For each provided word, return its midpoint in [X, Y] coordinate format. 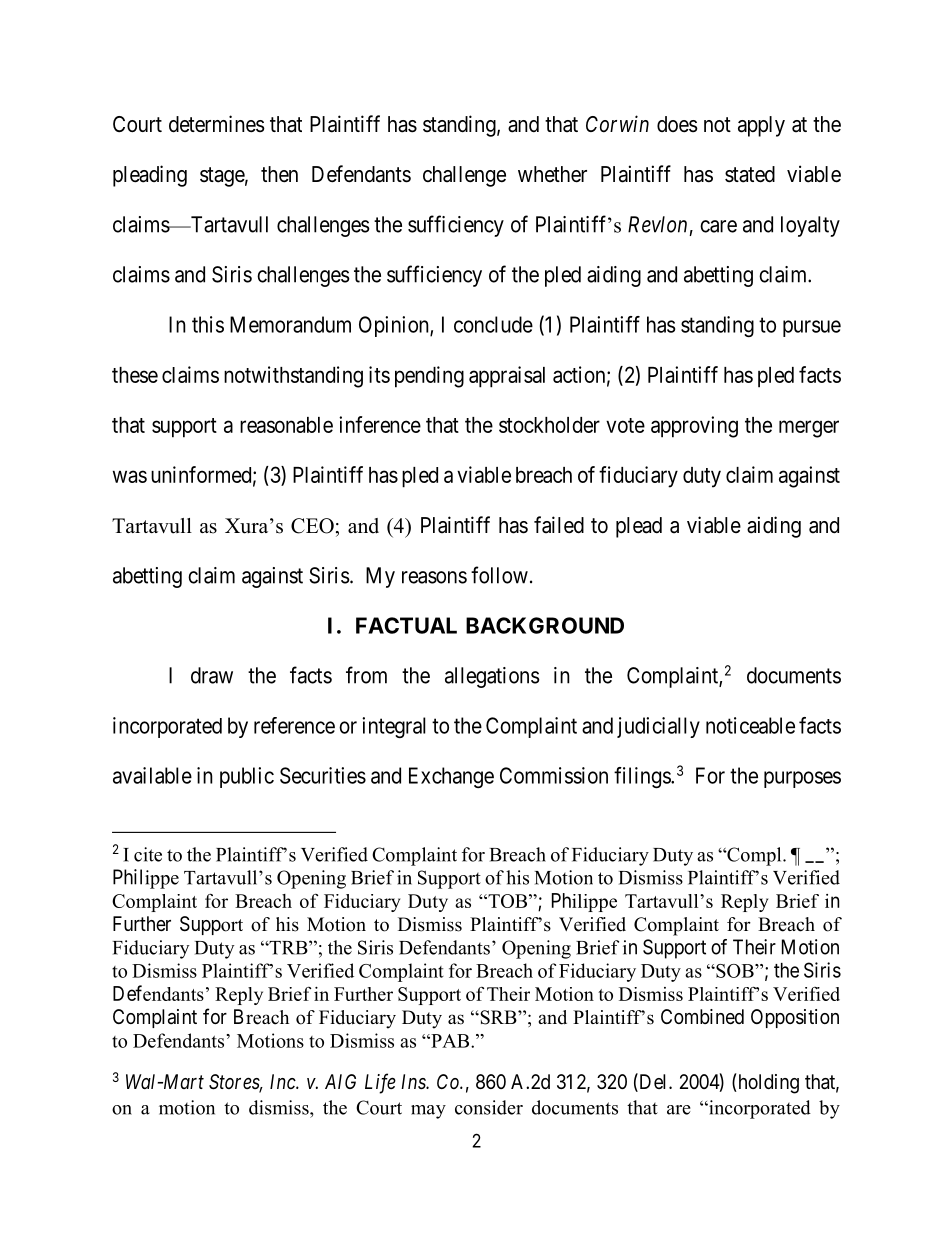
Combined [702, 1017]
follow [499, 575]
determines [217, 124]
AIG [340, 1081]
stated [750, 174]
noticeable [750, 725]
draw [212, 675]
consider [489, 1107]
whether [552, 174]
